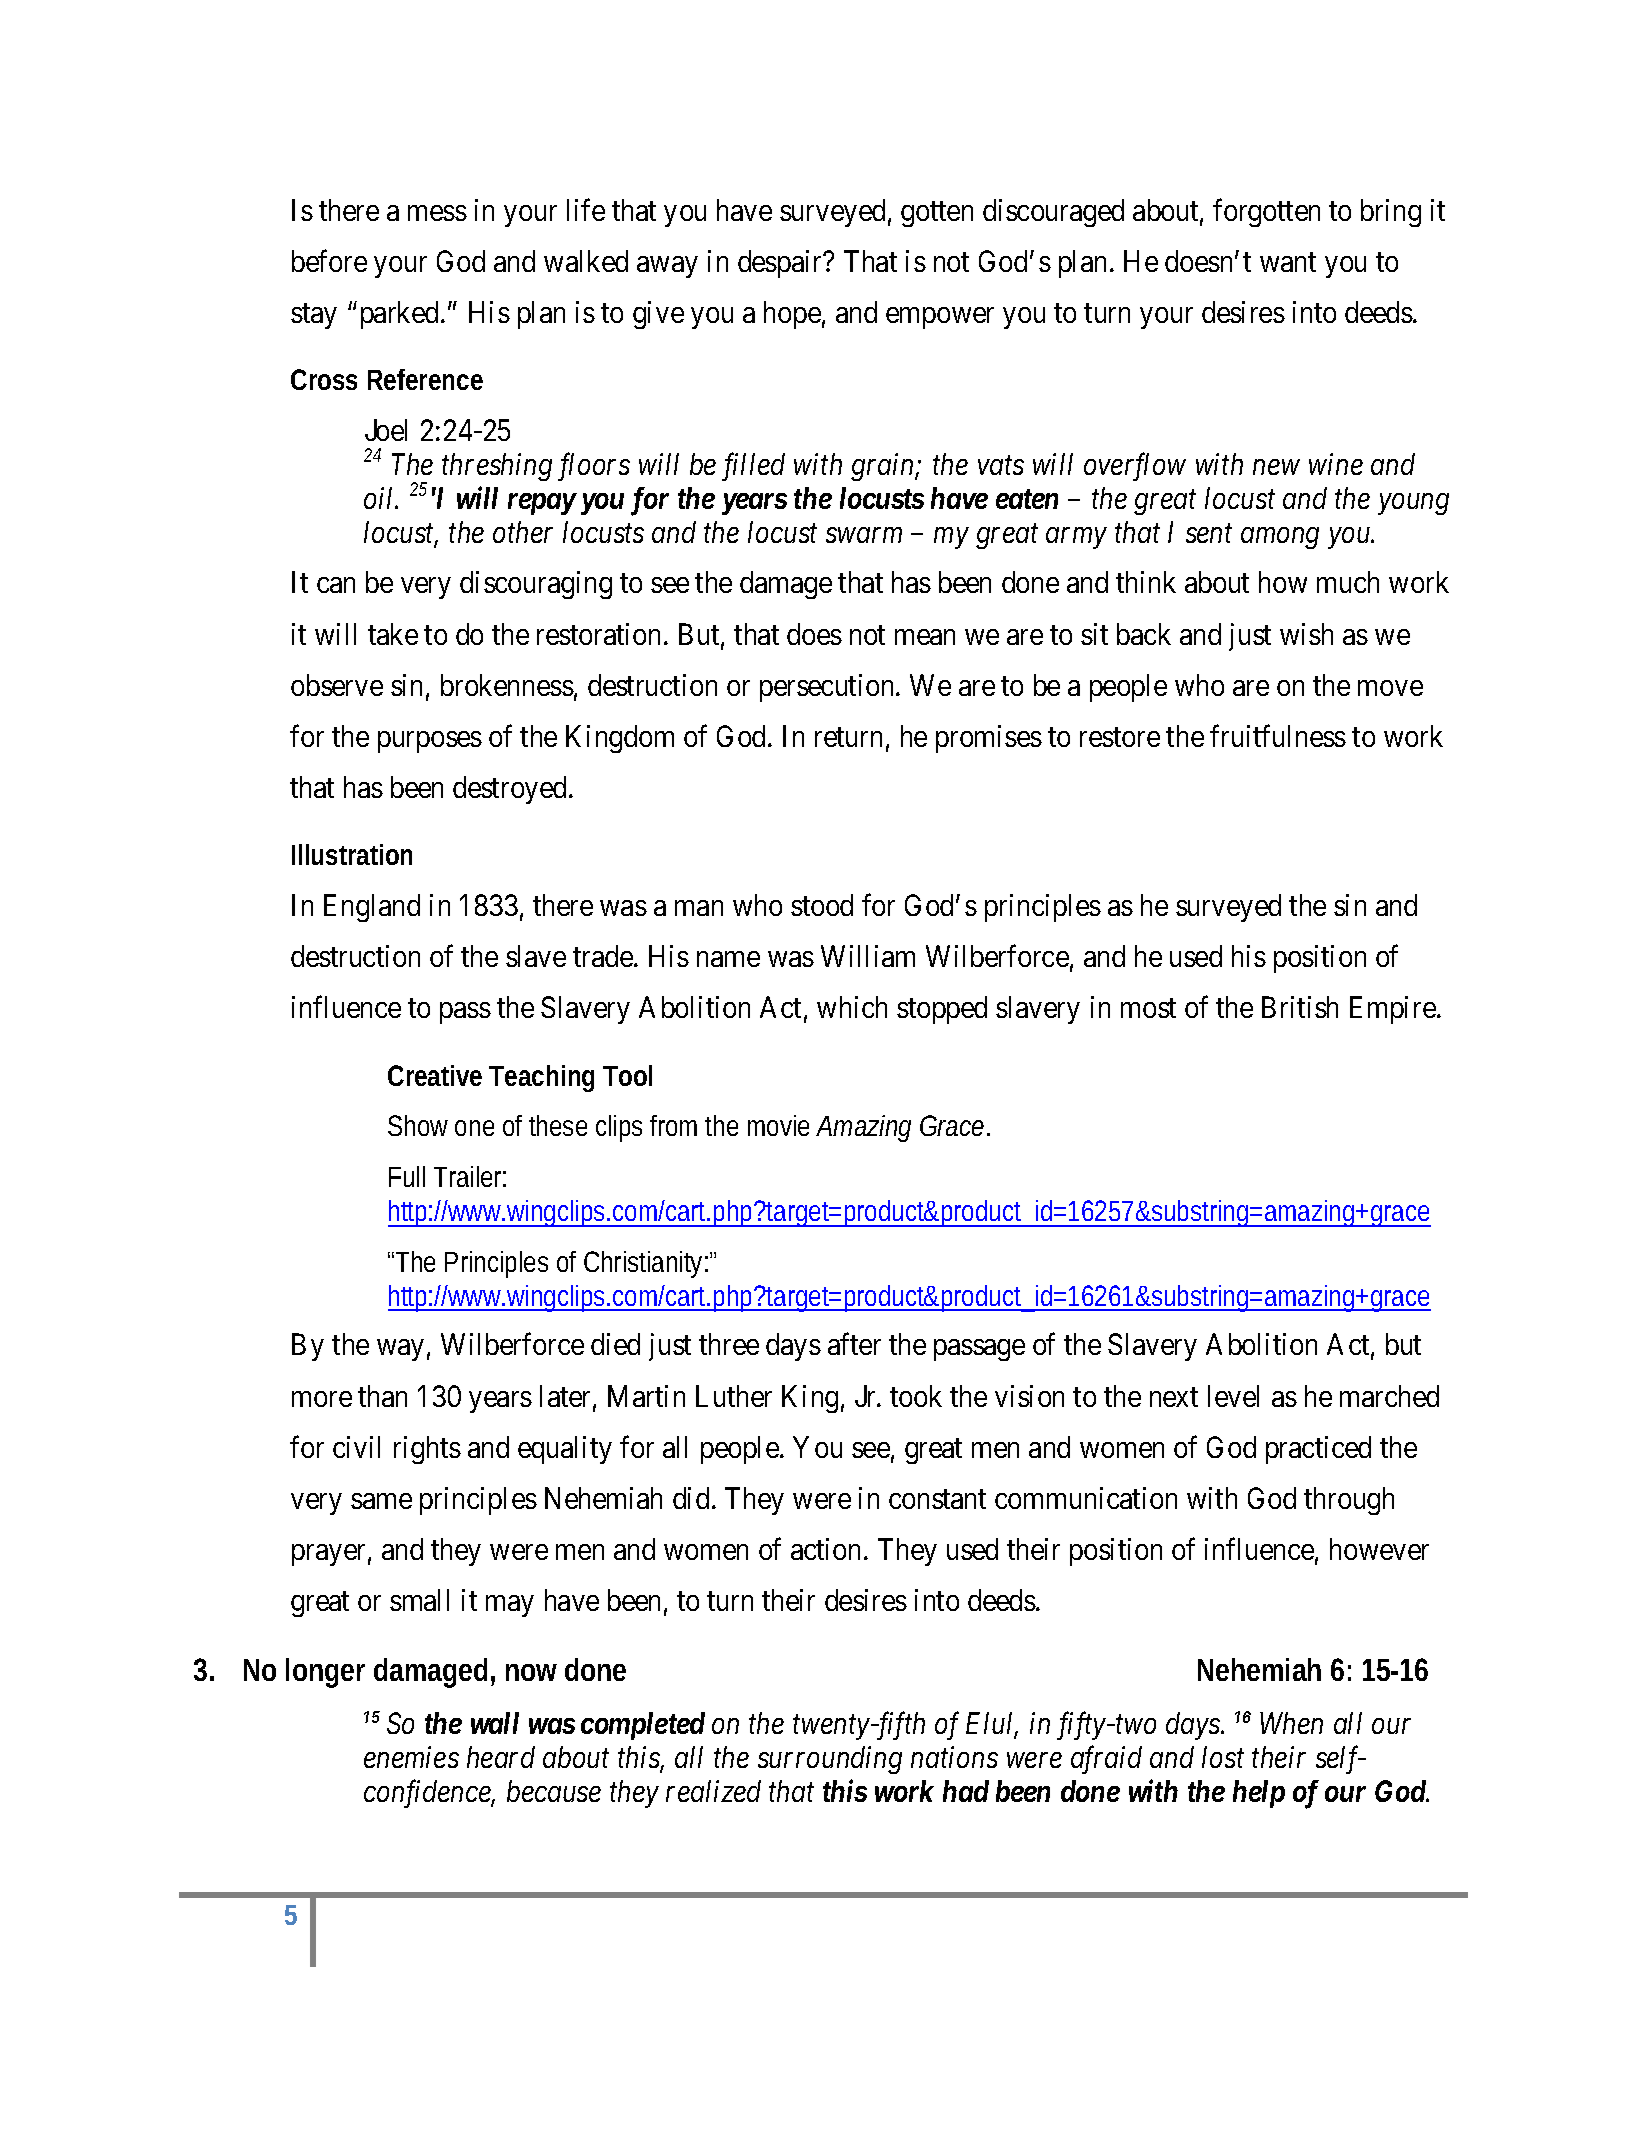  What do you see at coordinates (437, 213) in the document?
I see `mess` at bounding box center [437, 213].
